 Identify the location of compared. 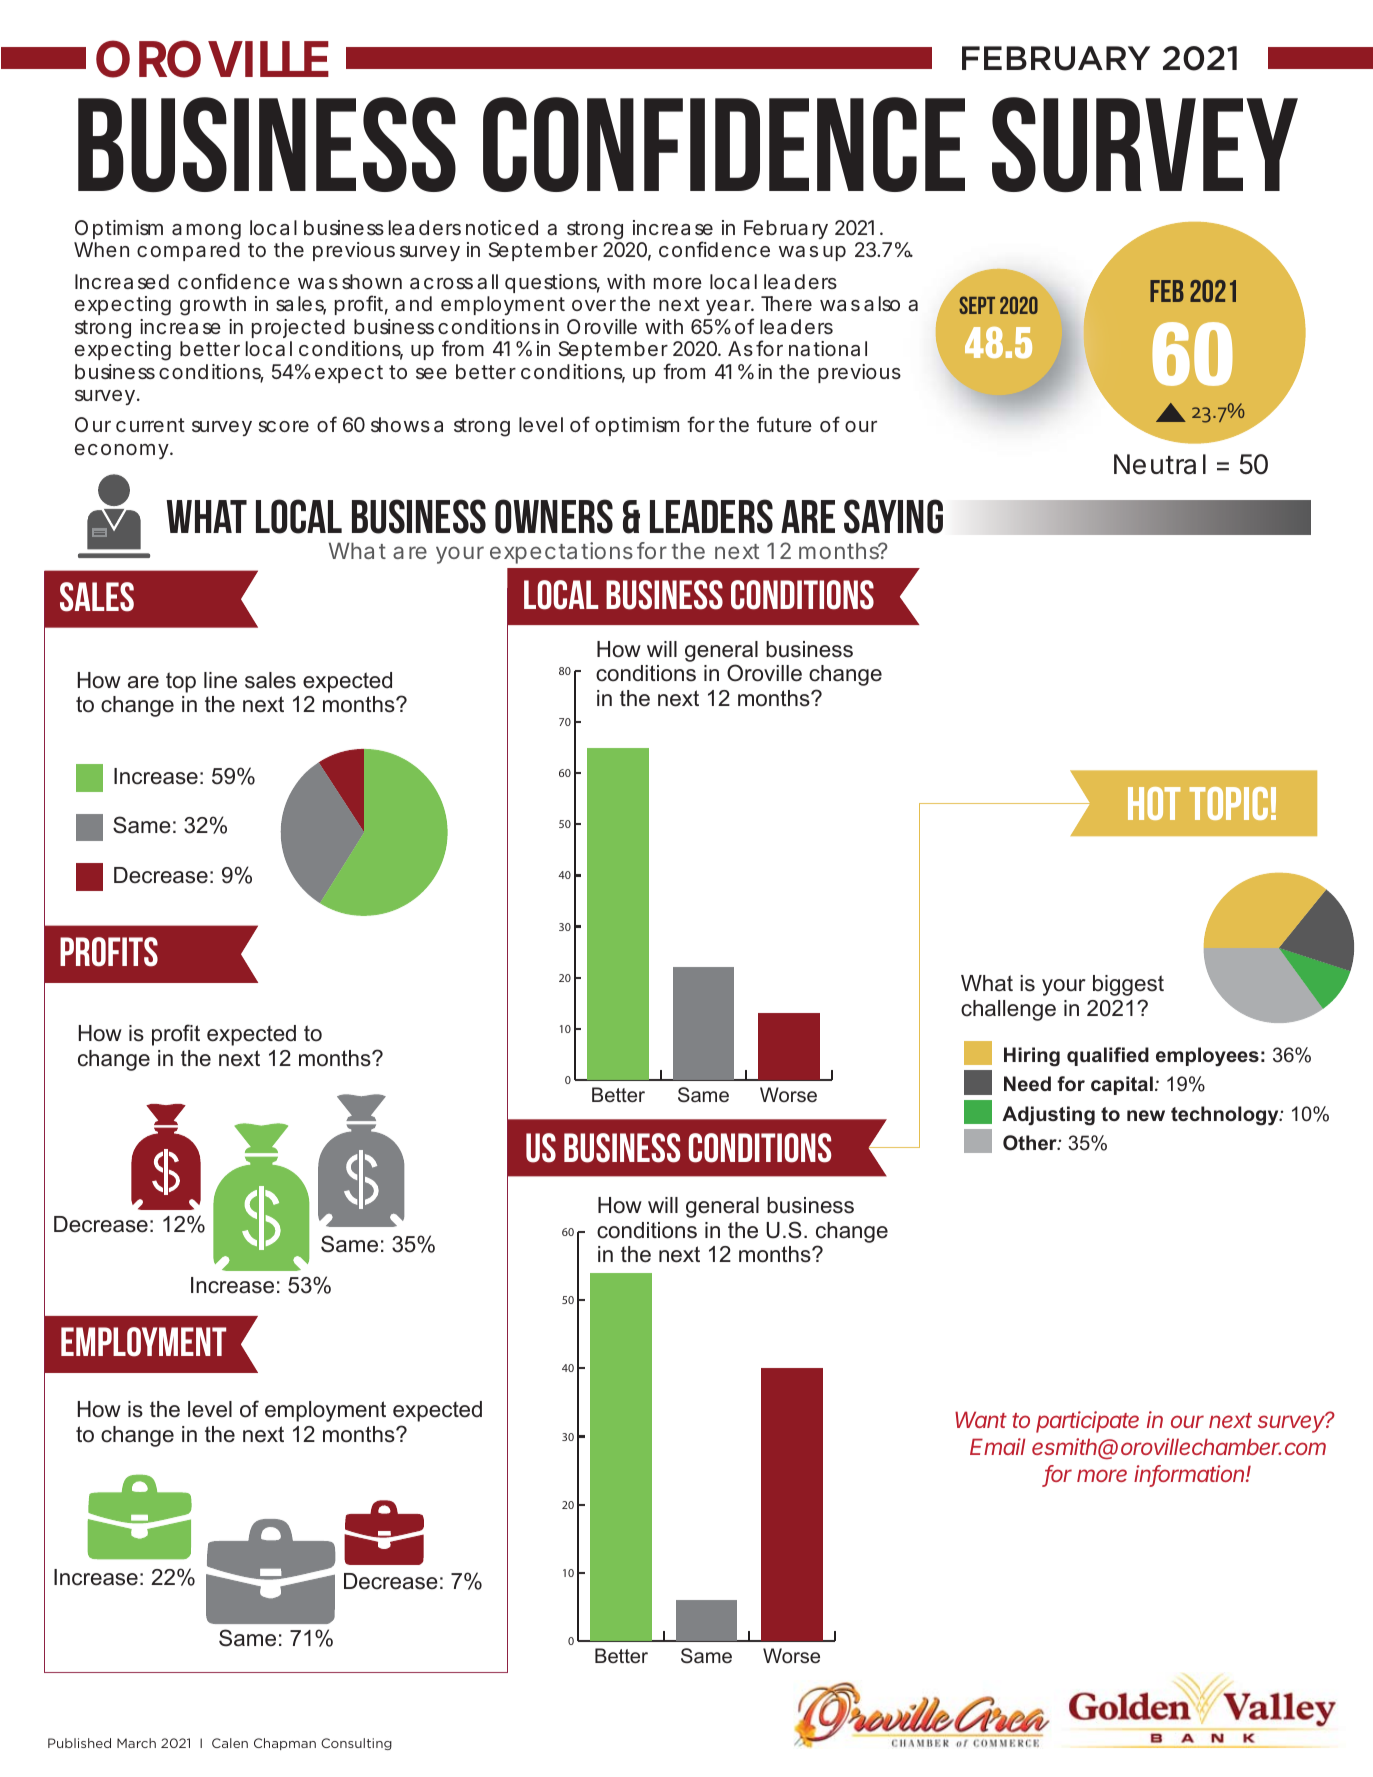
(188, 251).
